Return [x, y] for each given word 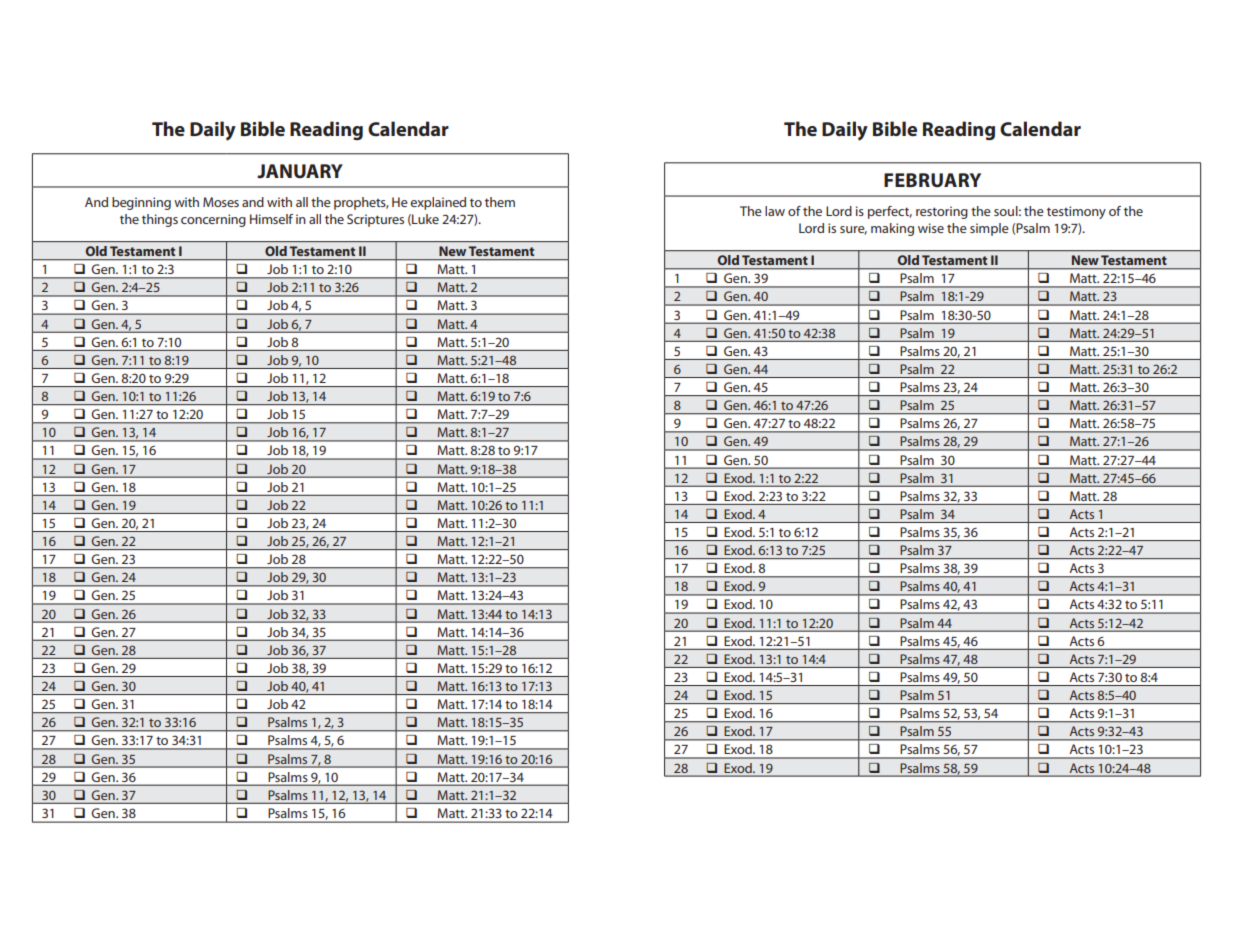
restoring [942, 212]
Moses [221, 202]
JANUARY [300, 171]
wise [931, 228]
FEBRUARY [932, 180]
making [892, 229]
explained [438, 203]
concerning [213, 220]
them [500, 202]
